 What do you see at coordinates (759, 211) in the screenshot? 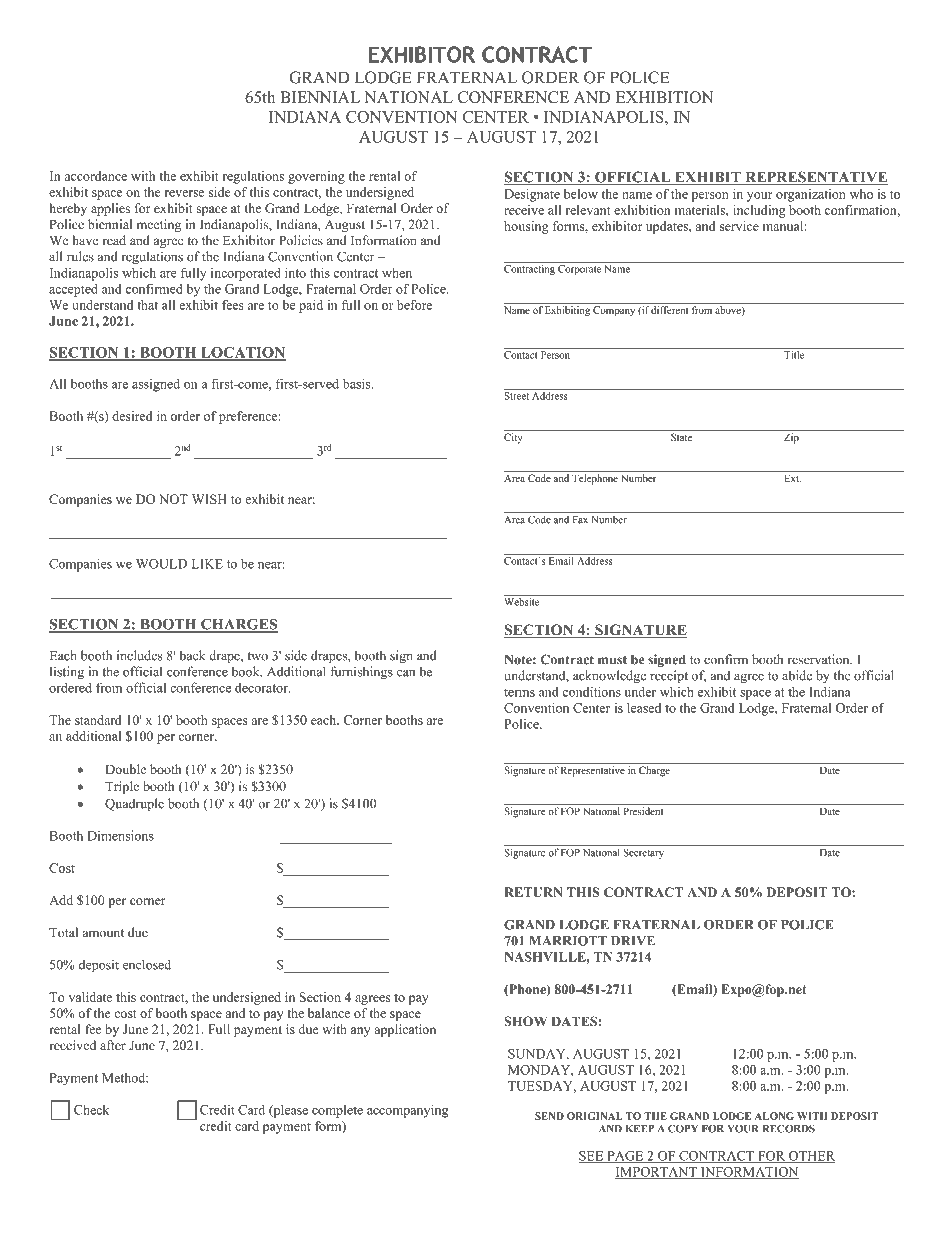
I see `including` at bounding box center [759, 211].
